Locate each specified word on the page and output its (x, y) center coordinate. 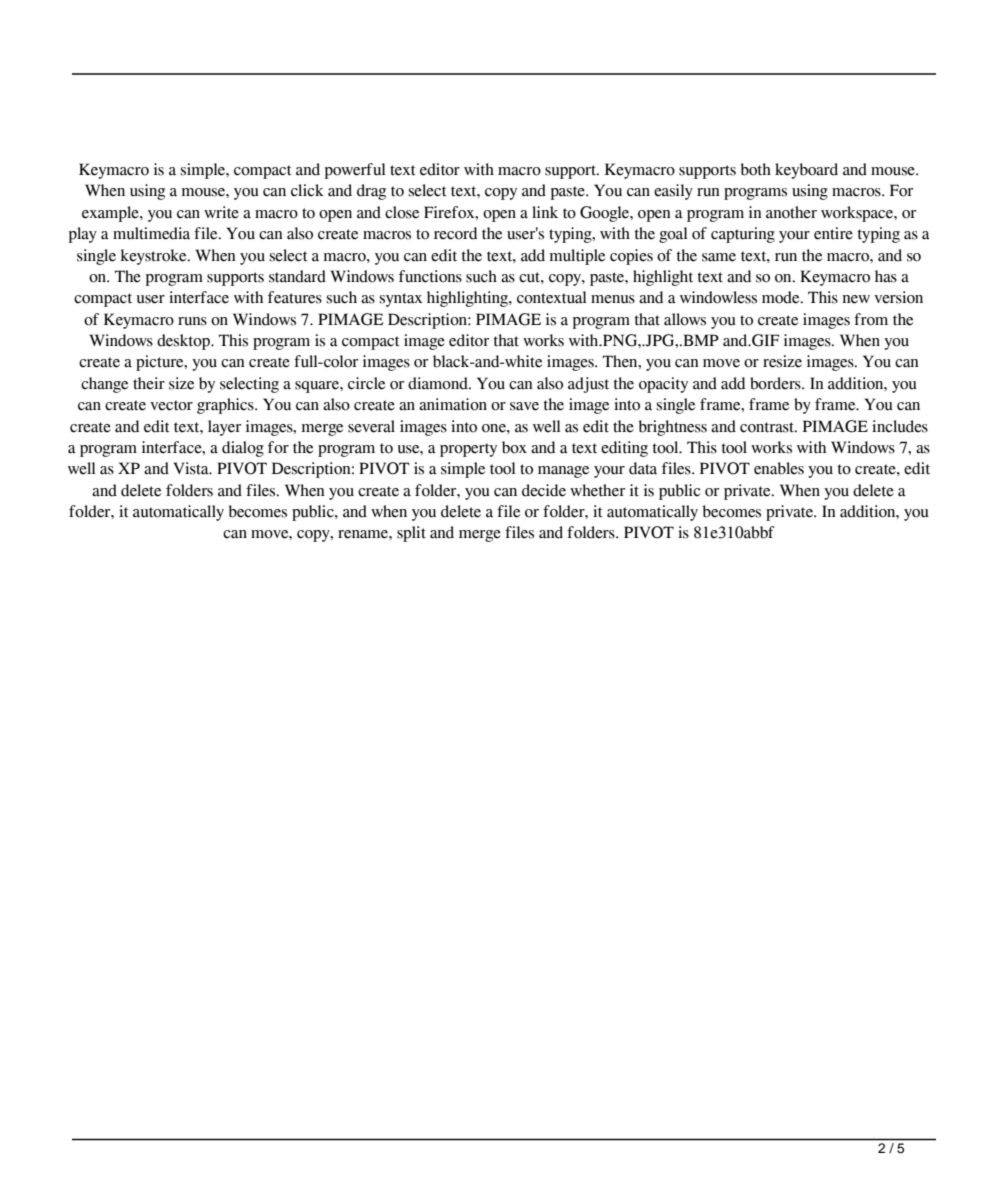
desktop (184, 342)
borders (776, 383)
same (719, 257)
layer (224, 428)
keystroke (155, 257)
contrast (768, 427)
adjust (588, 385)
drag (371, 192)
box (514, 447)
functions (430, 276)
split (411, 534)
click (307, 190)
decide (544, 490)
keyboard (806, 171)
